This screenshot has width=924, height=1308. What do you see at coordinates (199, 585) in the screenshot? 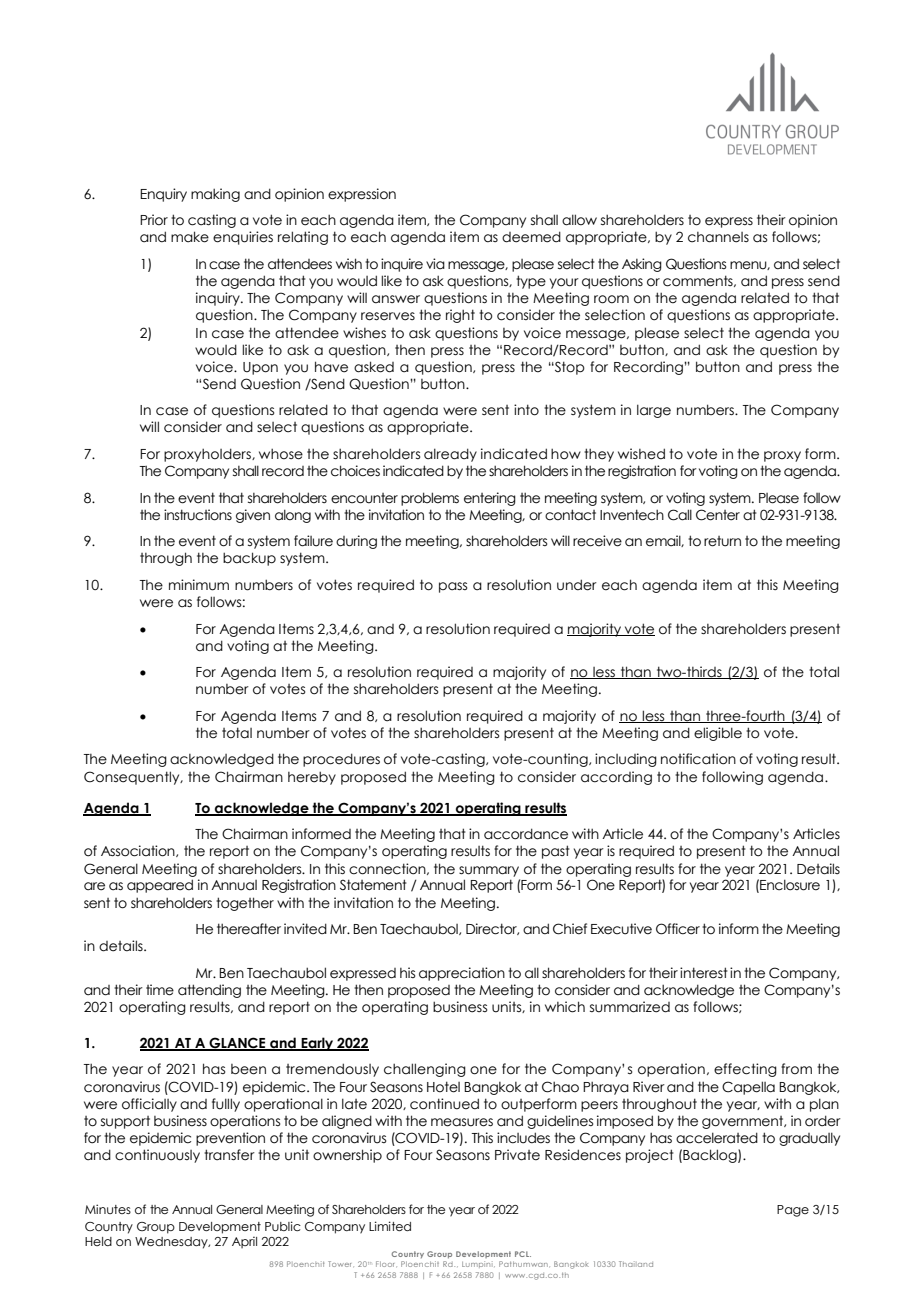
I see `minimum` at bounding box center [199, 585].
